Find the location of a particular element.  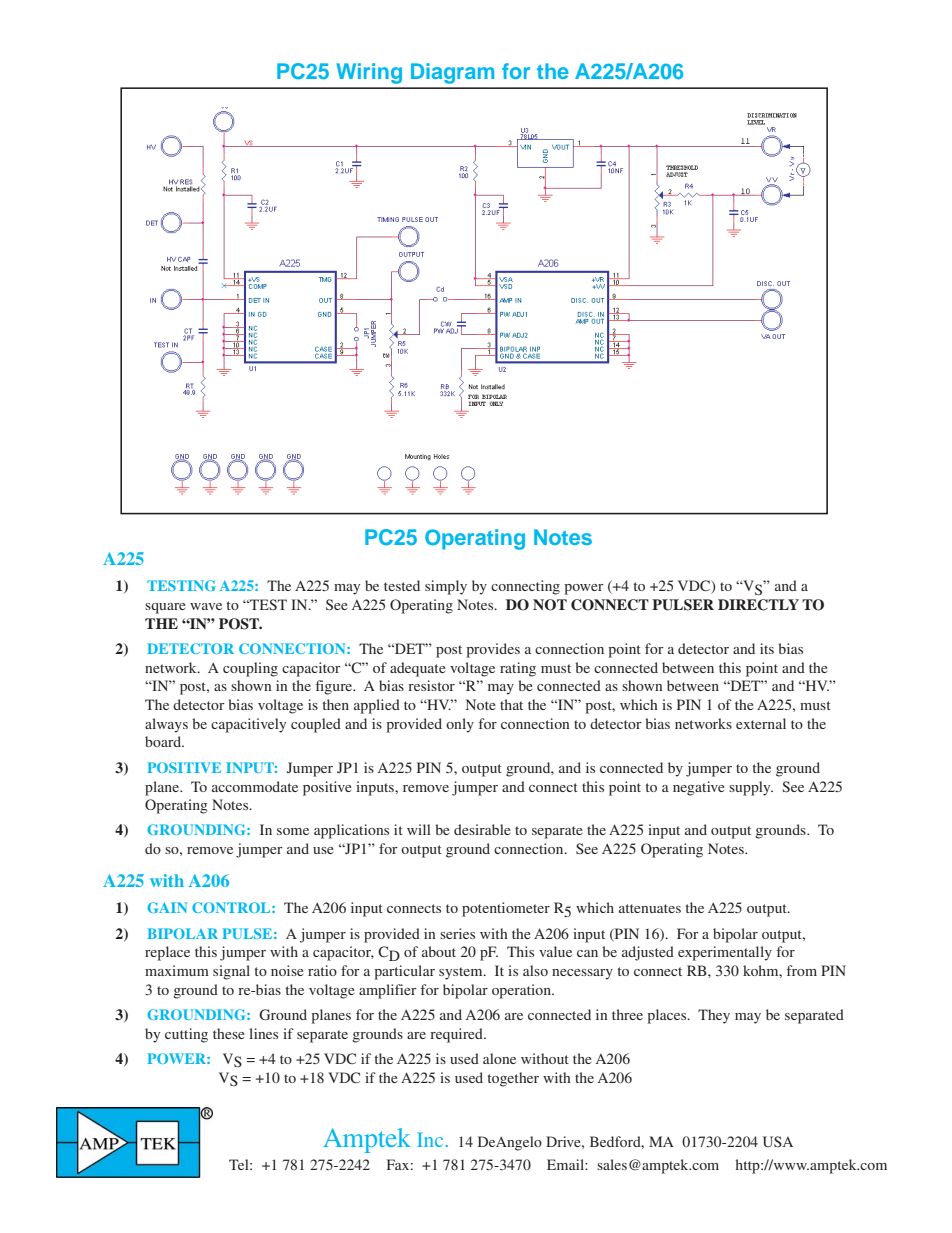

together is located at coordinates (513, 1079).
